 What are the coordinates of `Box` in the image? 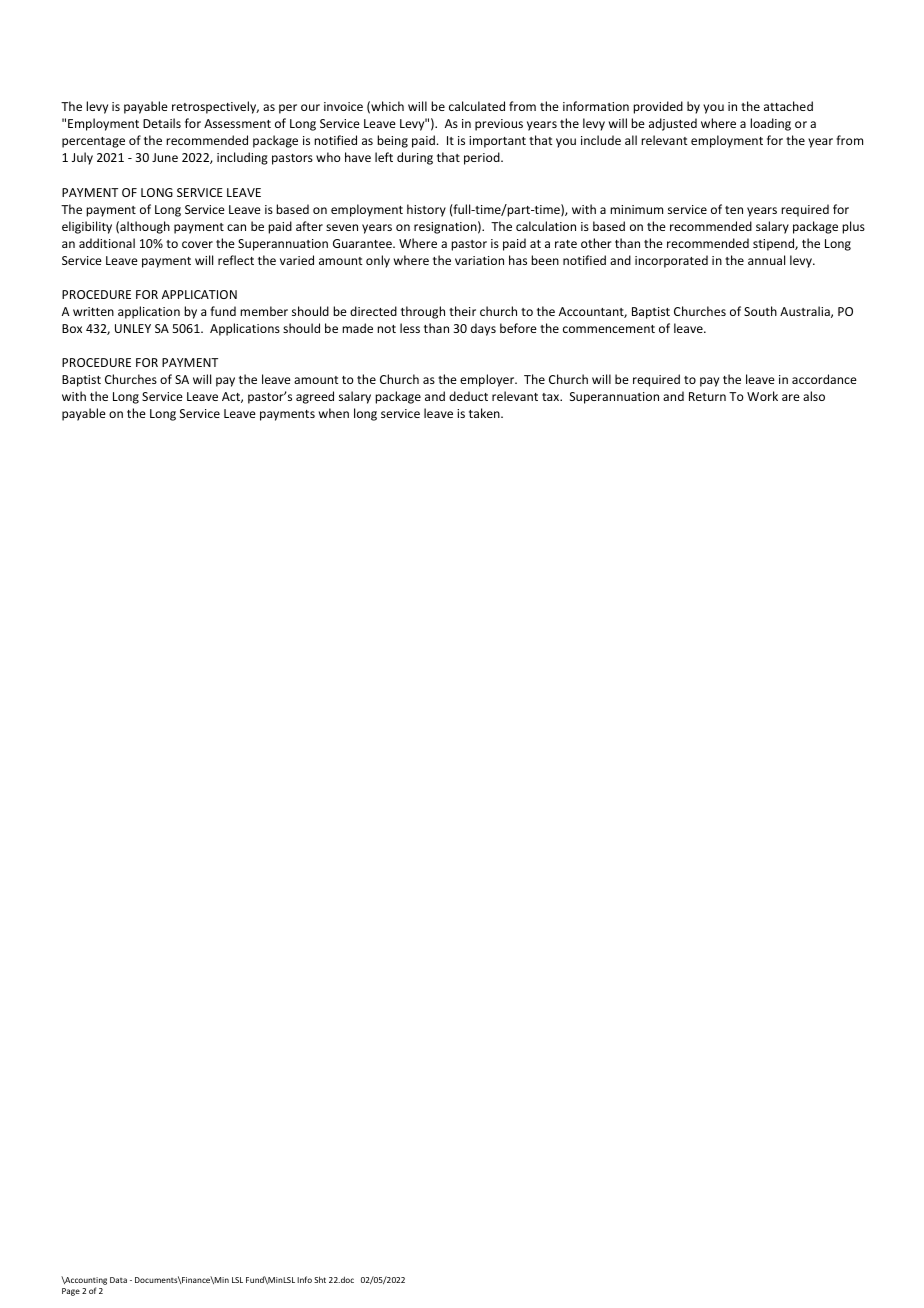 It's located at (72, 328).
